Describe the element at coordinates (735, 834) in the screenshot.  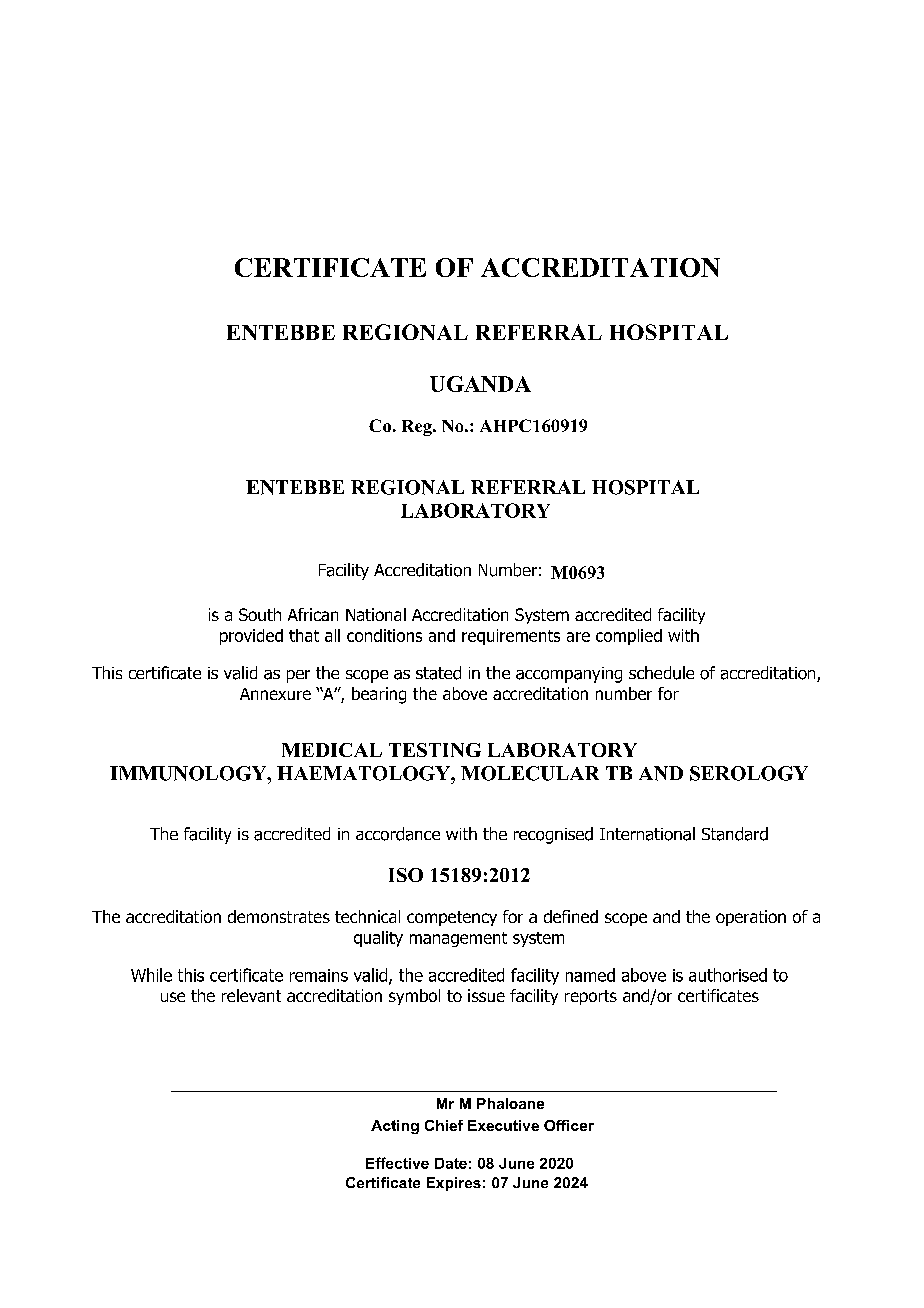
I see `Standard` at that location.
